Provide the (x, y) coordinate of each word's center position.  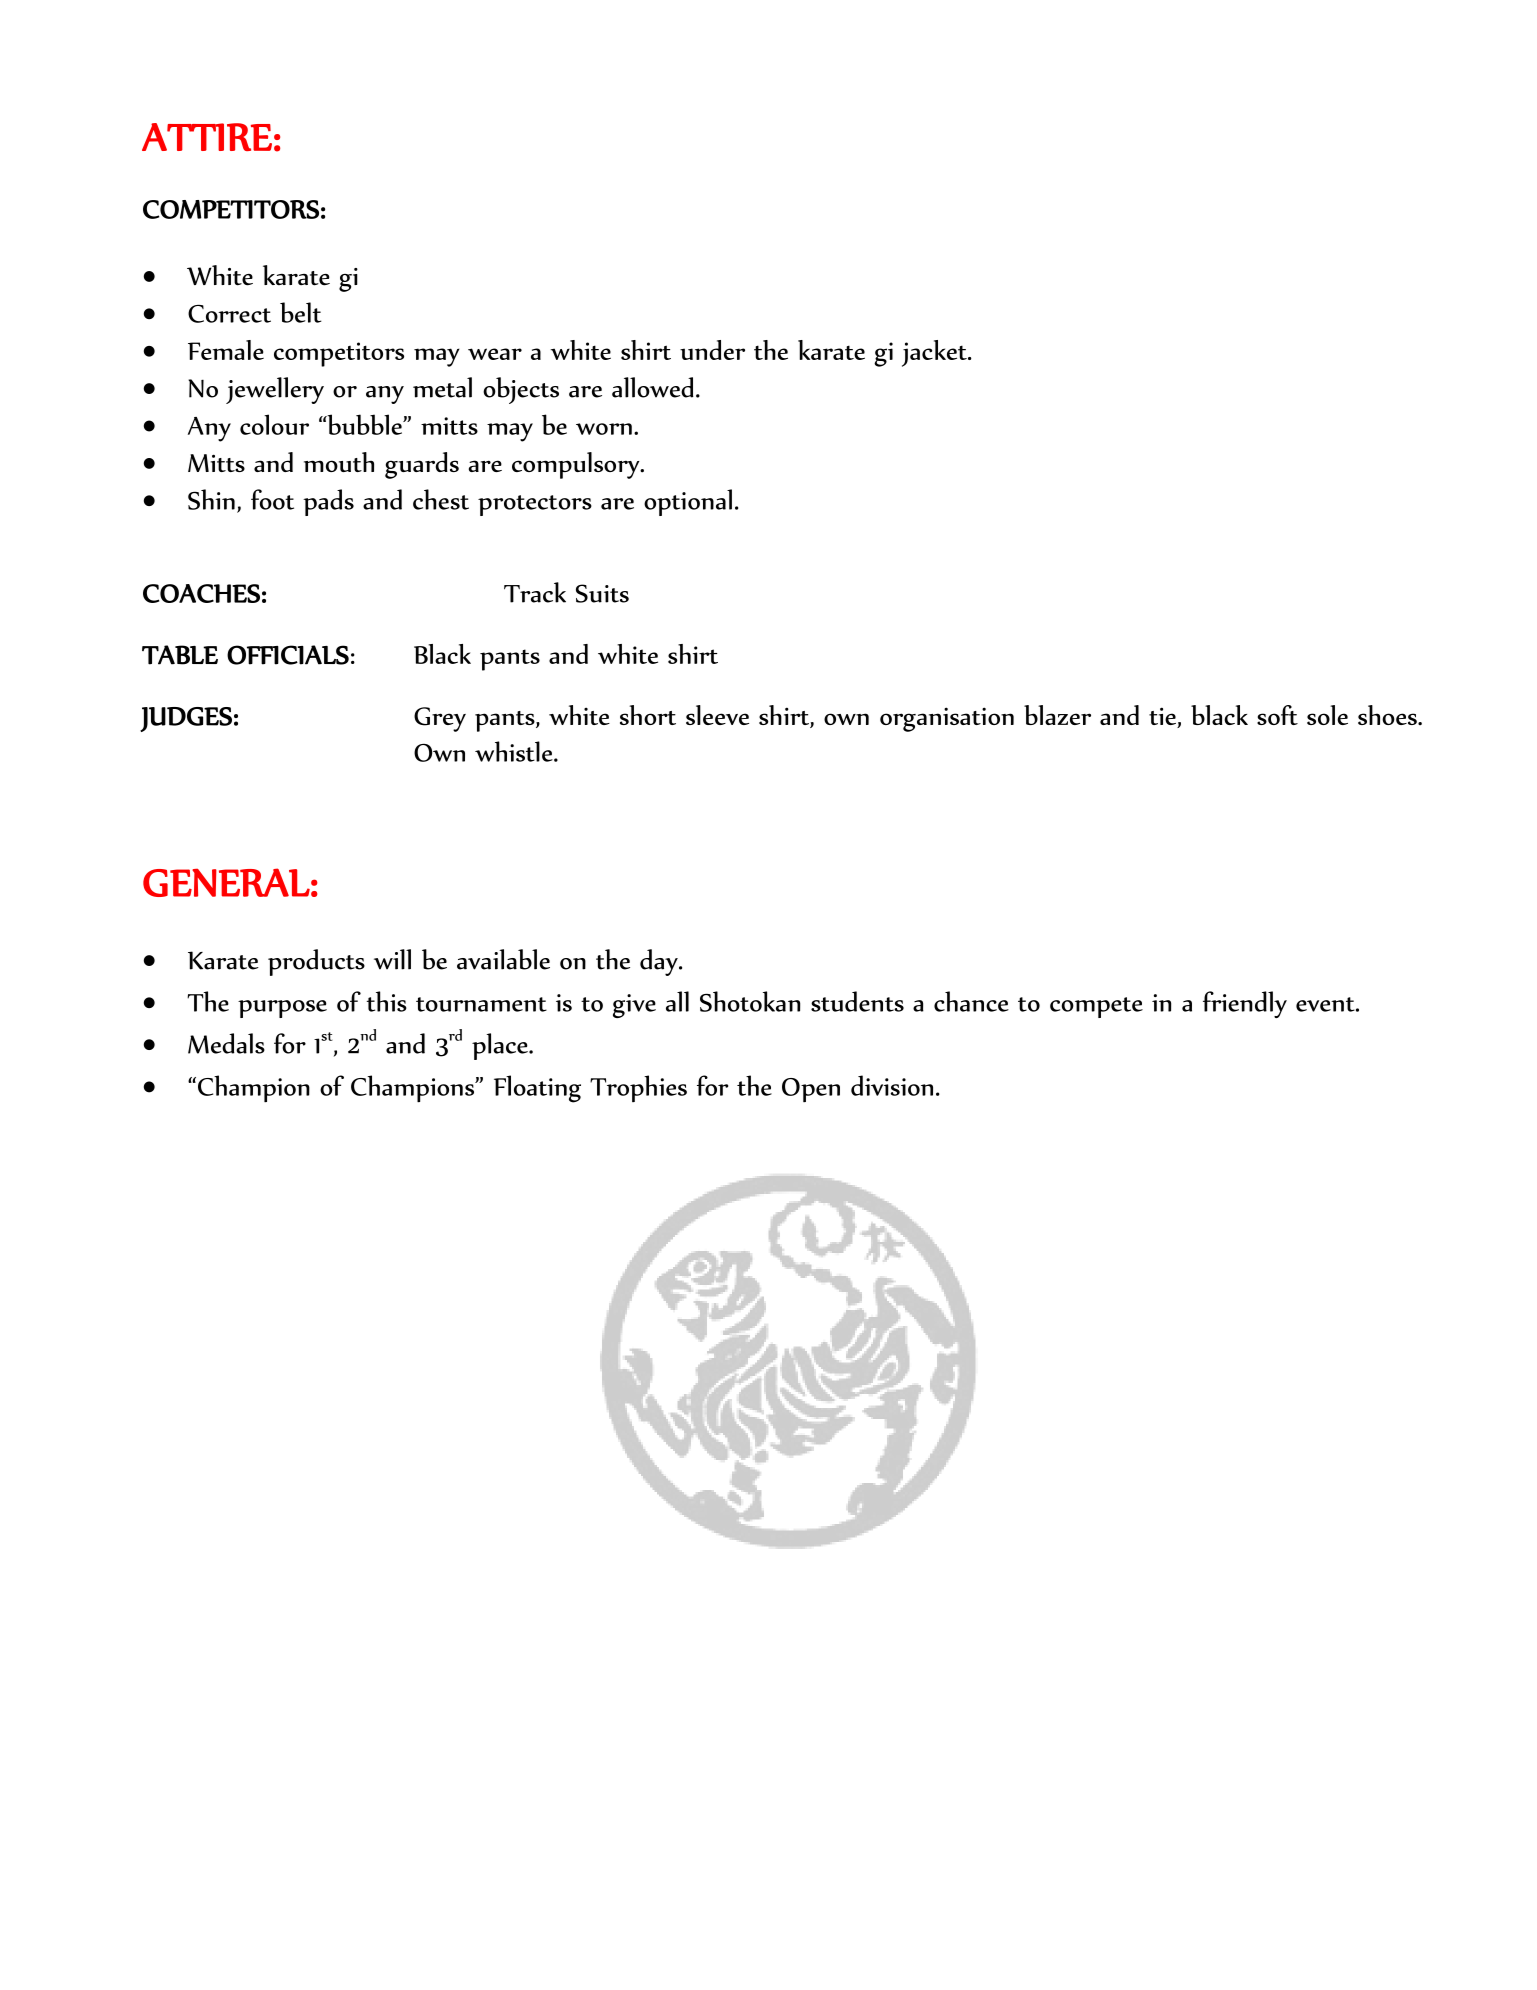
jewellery (275, 390)
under (712, 350)
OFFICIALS (288, 655)
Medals (226, 1043)
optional (688, 502)
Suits (602, 593)
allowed (653, 387)
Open (811, 1090)
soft (1277, 715)
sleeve (717, 715)
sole (1327, 715)
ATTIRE (207, 137)
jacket (935, 353)
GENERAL (226, 882)
